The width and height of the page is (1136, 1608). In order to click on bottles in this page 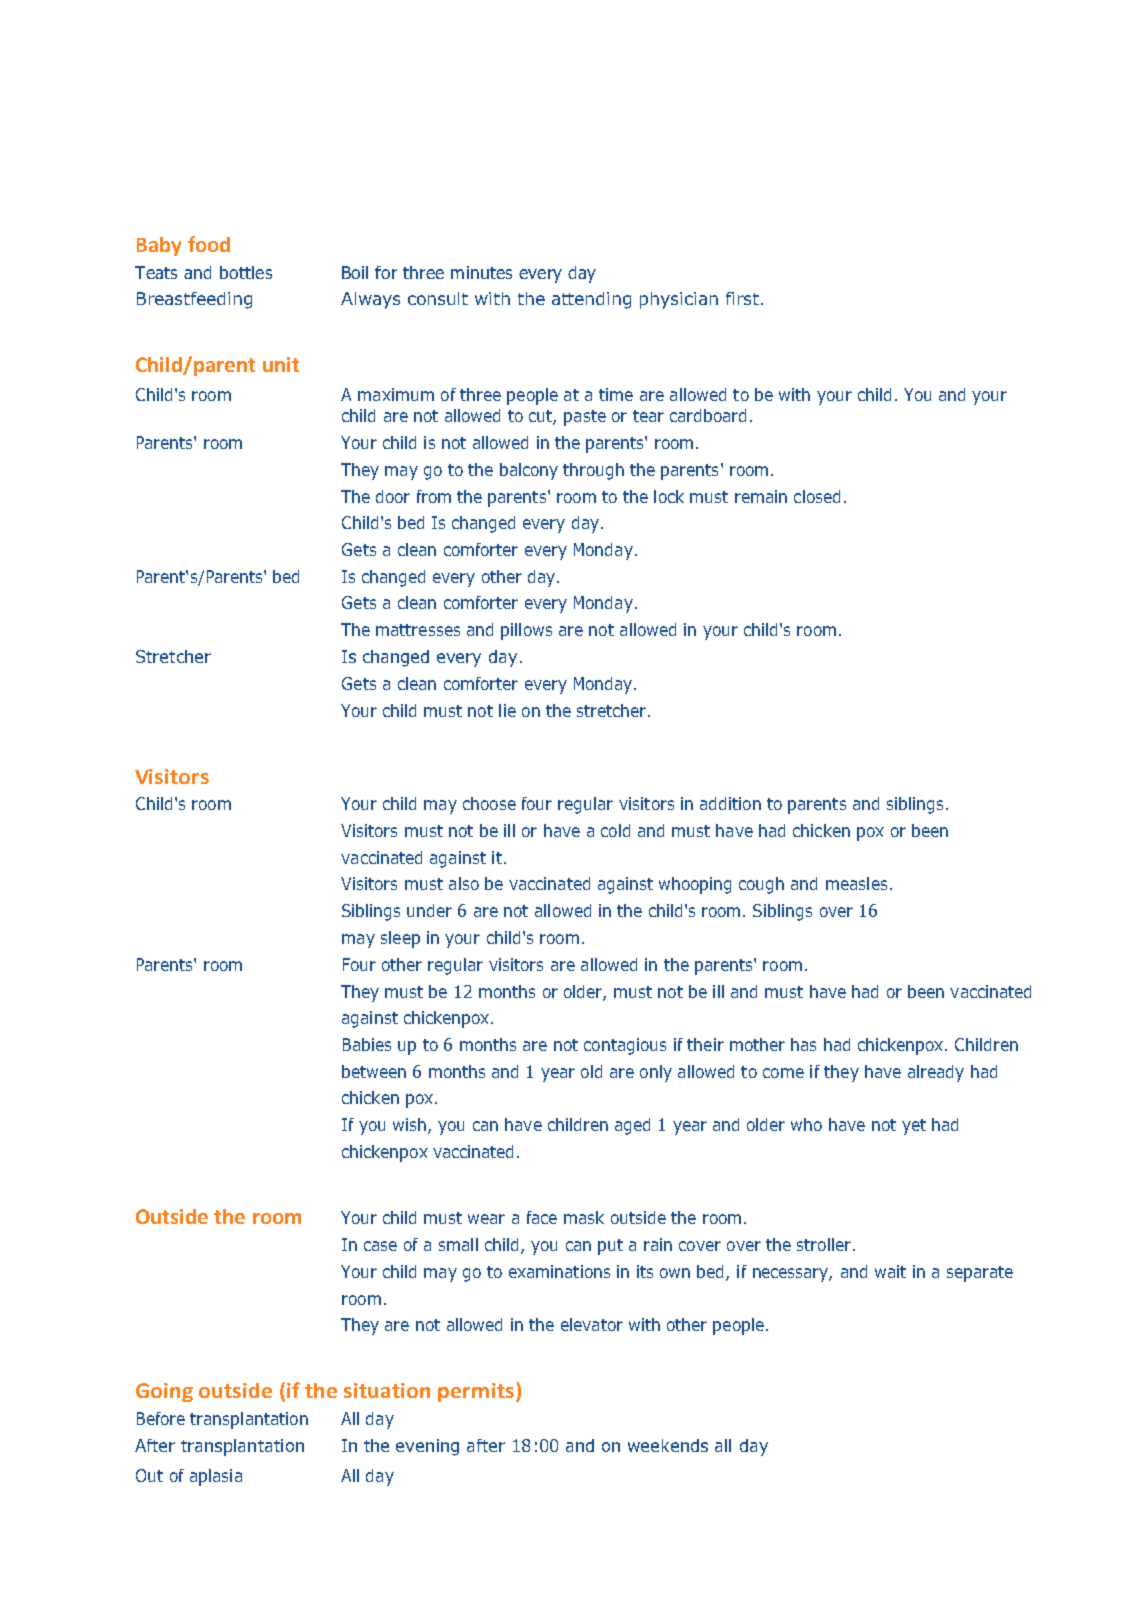, I will do `click(246, 272)`.
